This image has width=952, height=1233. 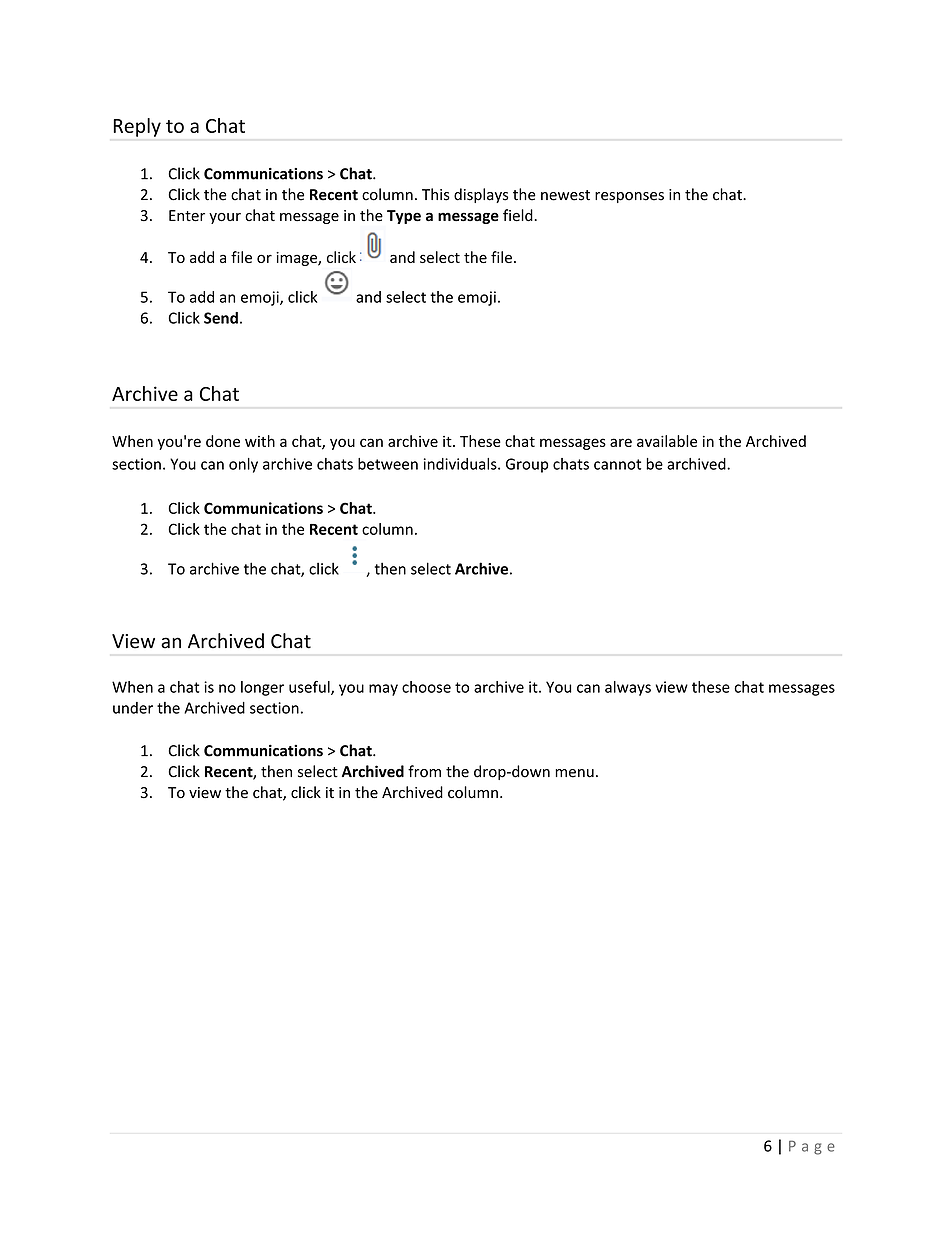 What do you see at coordinates (481, 195) in the image?
I see `displays` at bounding box center [481, 195].
